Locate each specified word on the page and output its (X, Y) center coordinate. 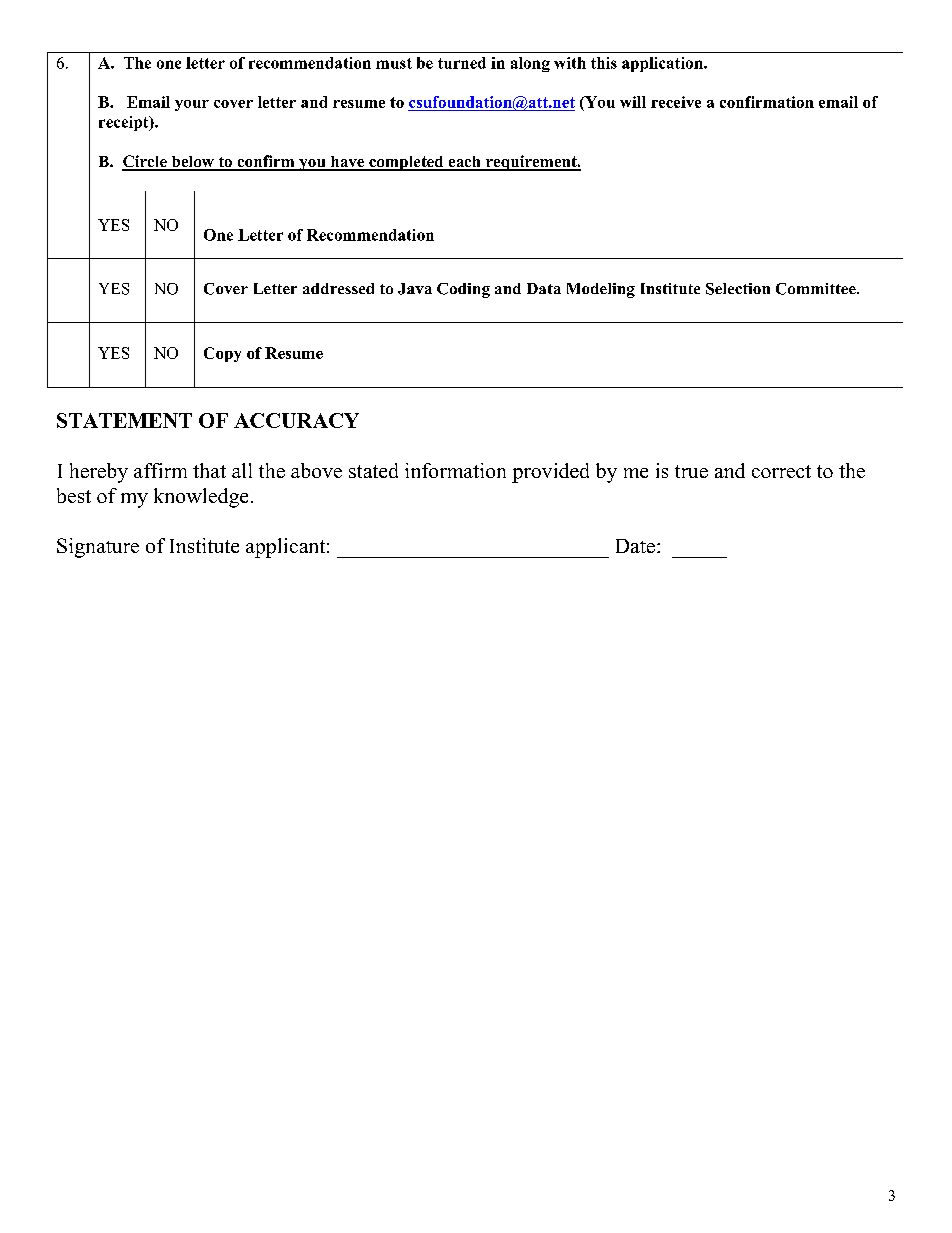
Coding (463, 290)
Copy (222, 354)
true (691, 471)
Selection (738, 289)
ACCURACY (296, 420)
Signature (98, 548)
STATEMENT (124, 420)
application (663, 64)
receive (676, 102)
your (192, 105)
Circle (145, 162)
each (464, 163)
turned (462, 63)
